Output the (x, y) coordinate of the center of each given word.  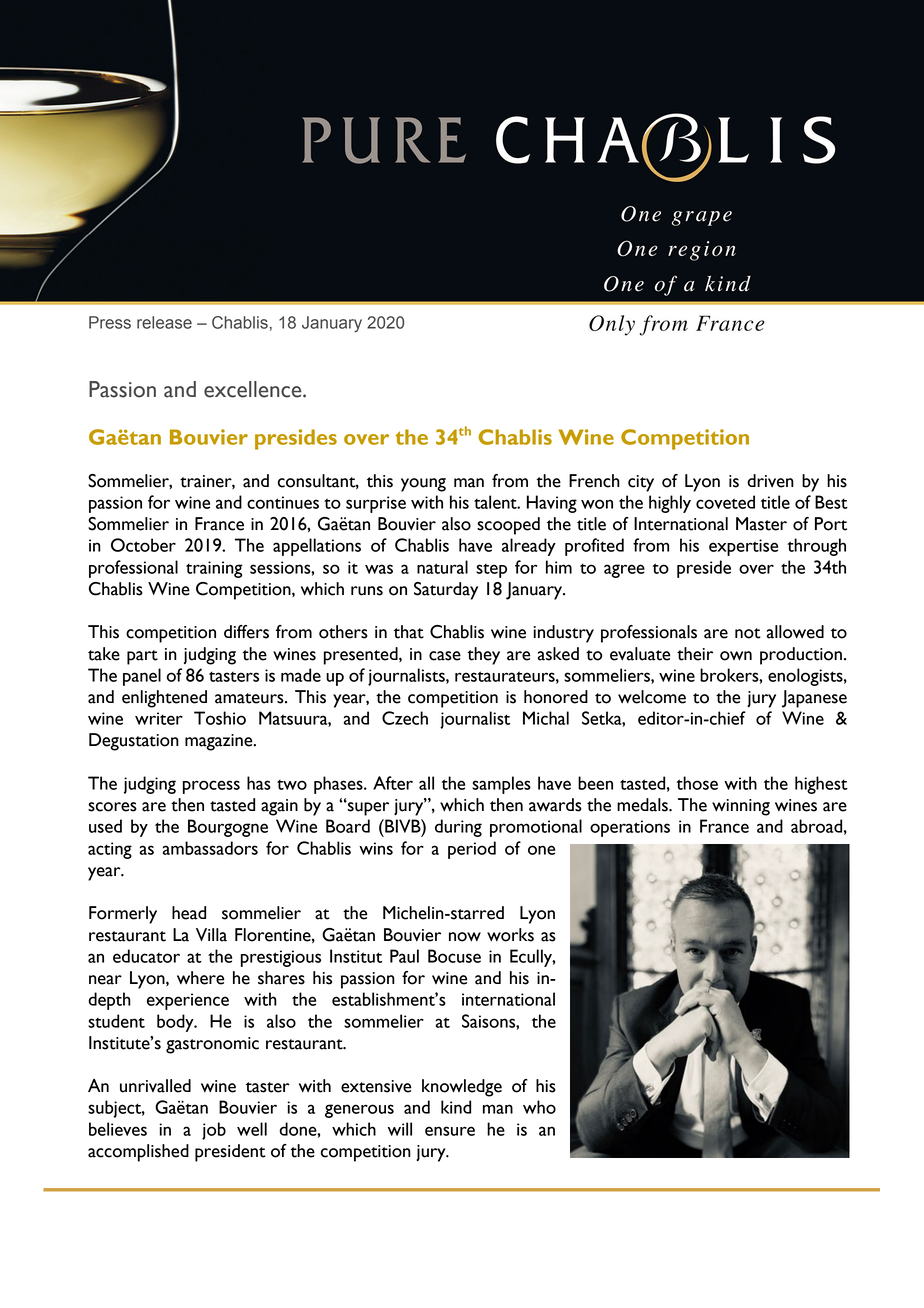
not (748, 633)
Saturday (446, 591)
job (214, 1131)
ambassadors (210, 848)
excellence (254, 389)
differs (246, 632)
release (164, 322)
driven (770, 481)
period (472, 850)
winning (741, 807)
